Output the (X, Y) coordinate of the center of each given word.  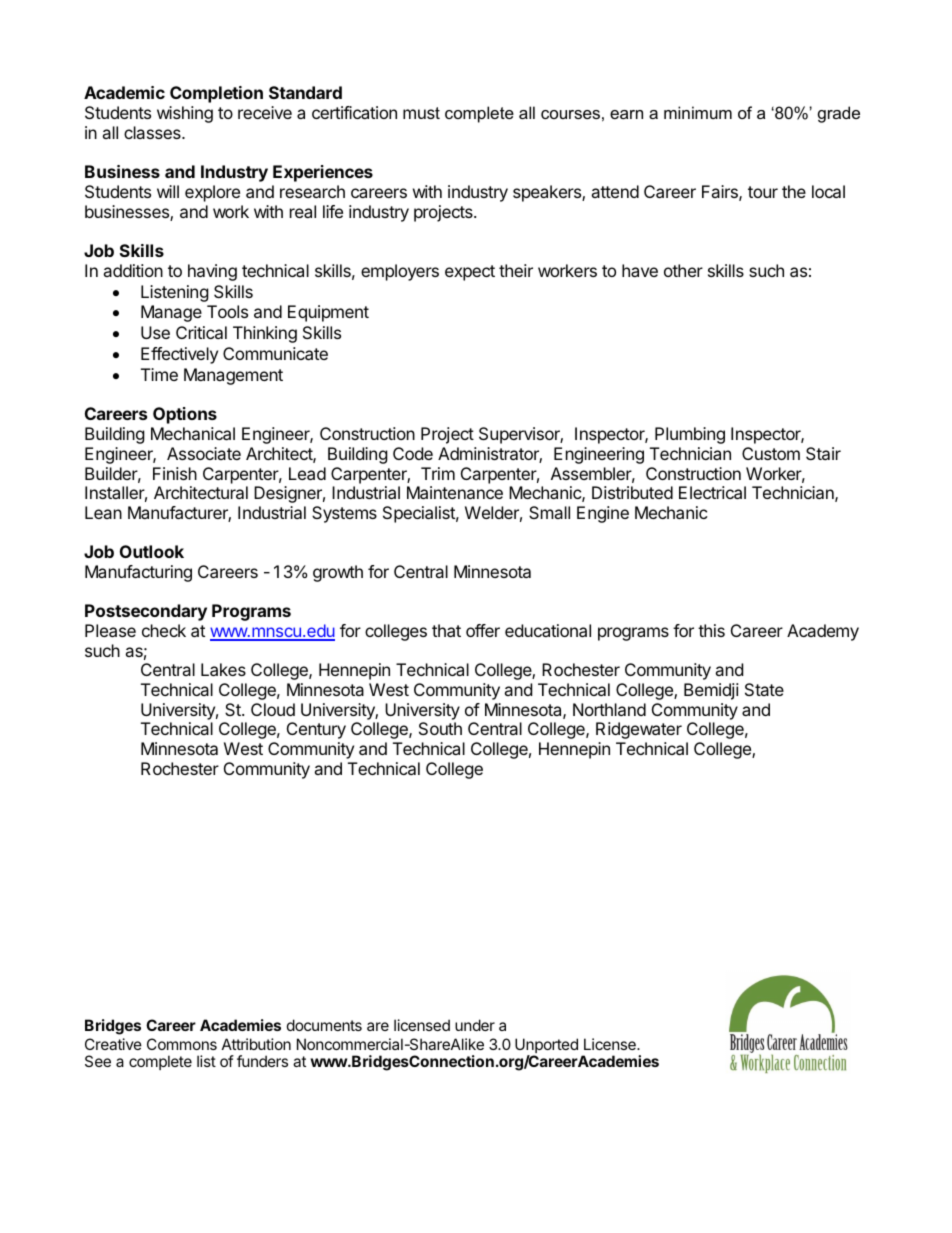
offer (483, 630)
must (421, 113)
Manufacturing (138, 573)
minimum (698, 112)
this (711, 630)
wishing (185, 114)
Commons (182, 1044)
